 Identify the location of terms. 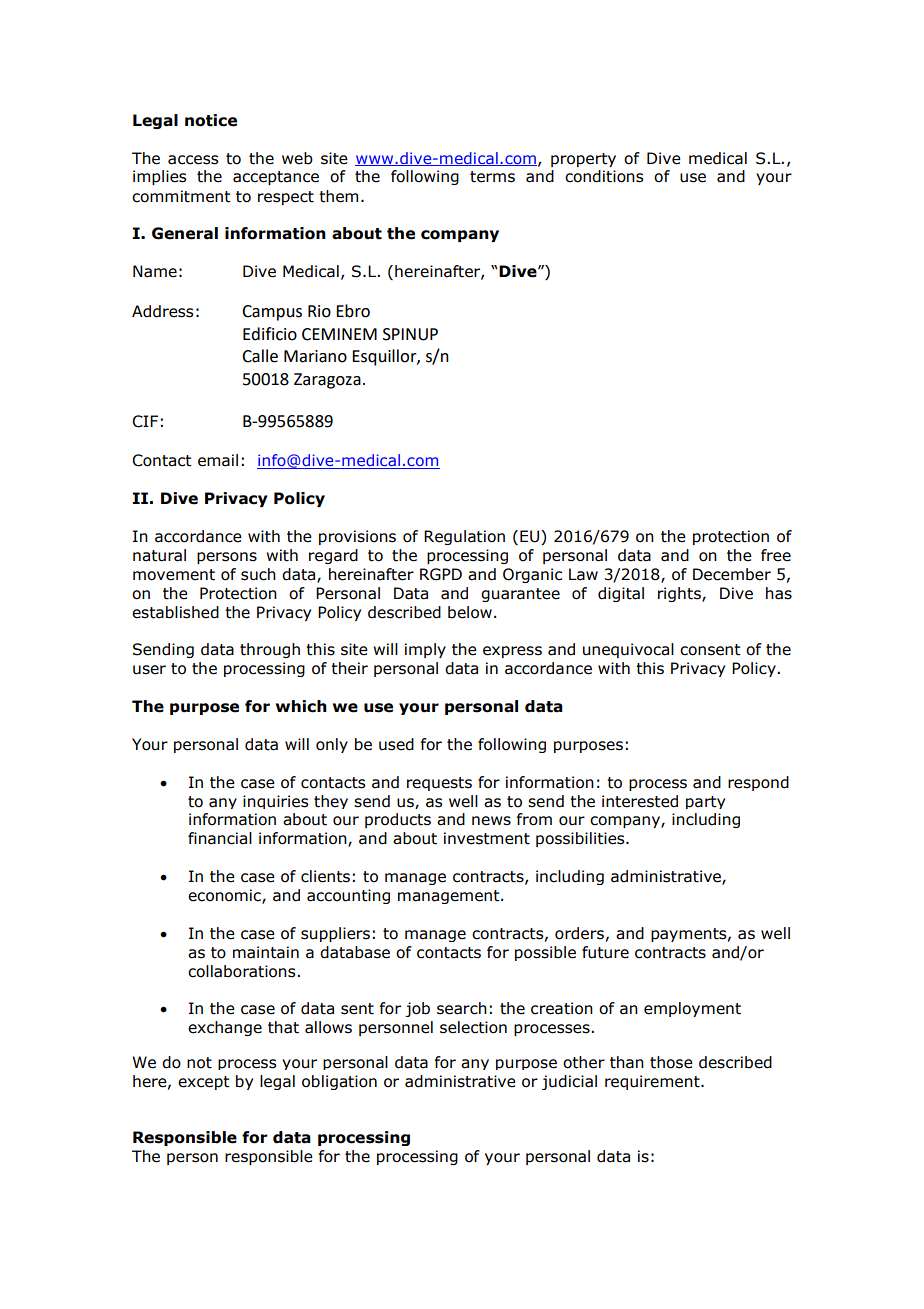
(492, 177).
